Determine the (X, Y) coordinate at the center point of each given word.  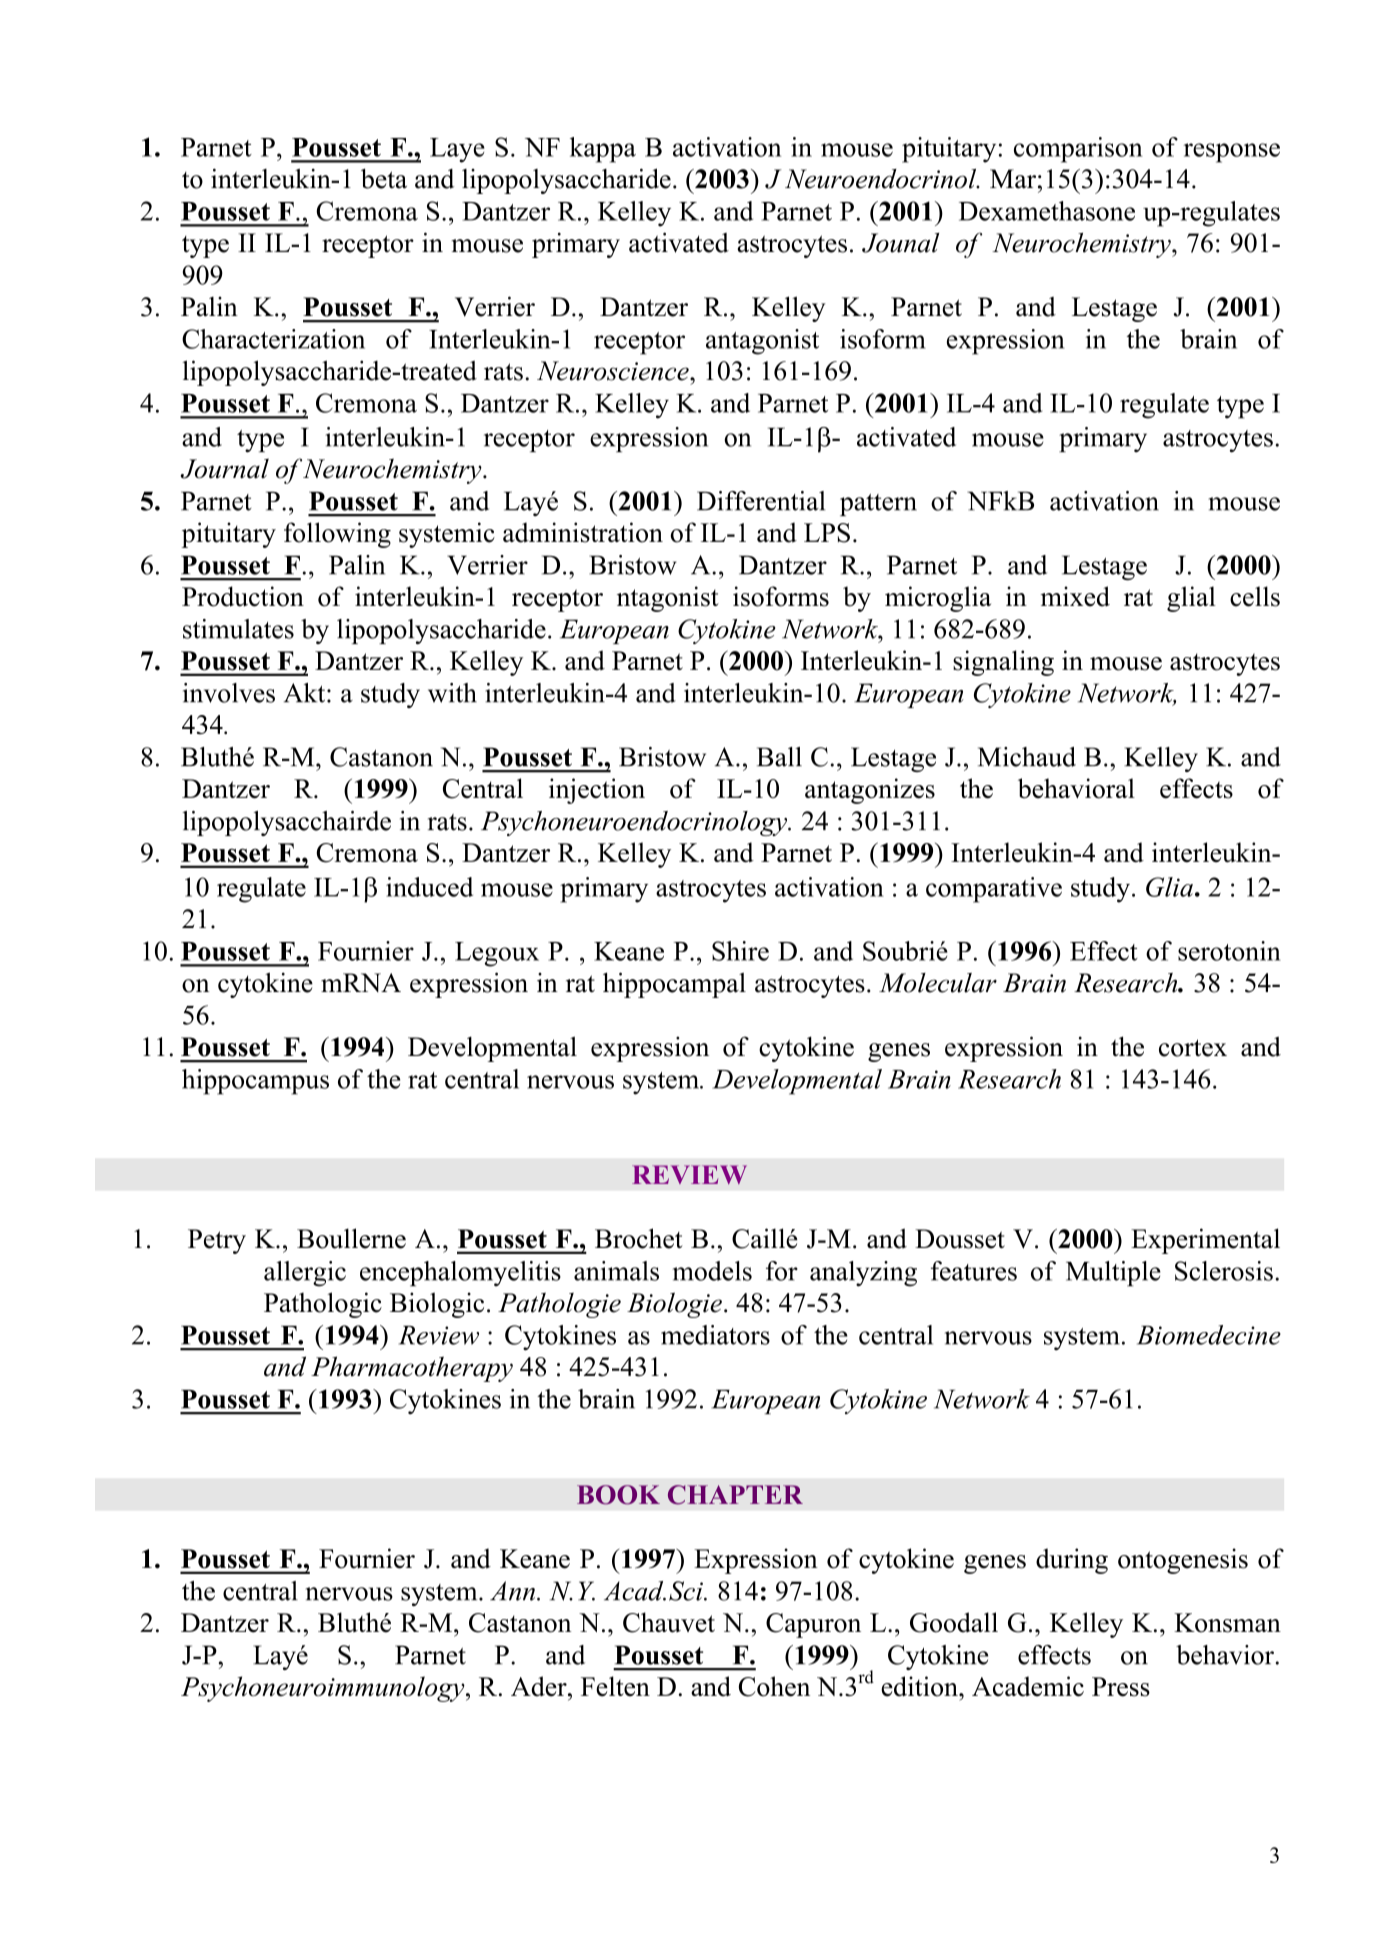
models (712, 1271)
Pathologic (323, 1305)
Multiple (1113, 1274)
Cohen (774, 1686)
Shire (740, 951)
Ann (514, 1591)
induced (429, 887)
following (337, 535)
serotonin (1229, 951)
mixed (1075, 596)
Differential (761, 501)
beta (384, 178)
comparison (1078, 150)
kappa (603, 150)
